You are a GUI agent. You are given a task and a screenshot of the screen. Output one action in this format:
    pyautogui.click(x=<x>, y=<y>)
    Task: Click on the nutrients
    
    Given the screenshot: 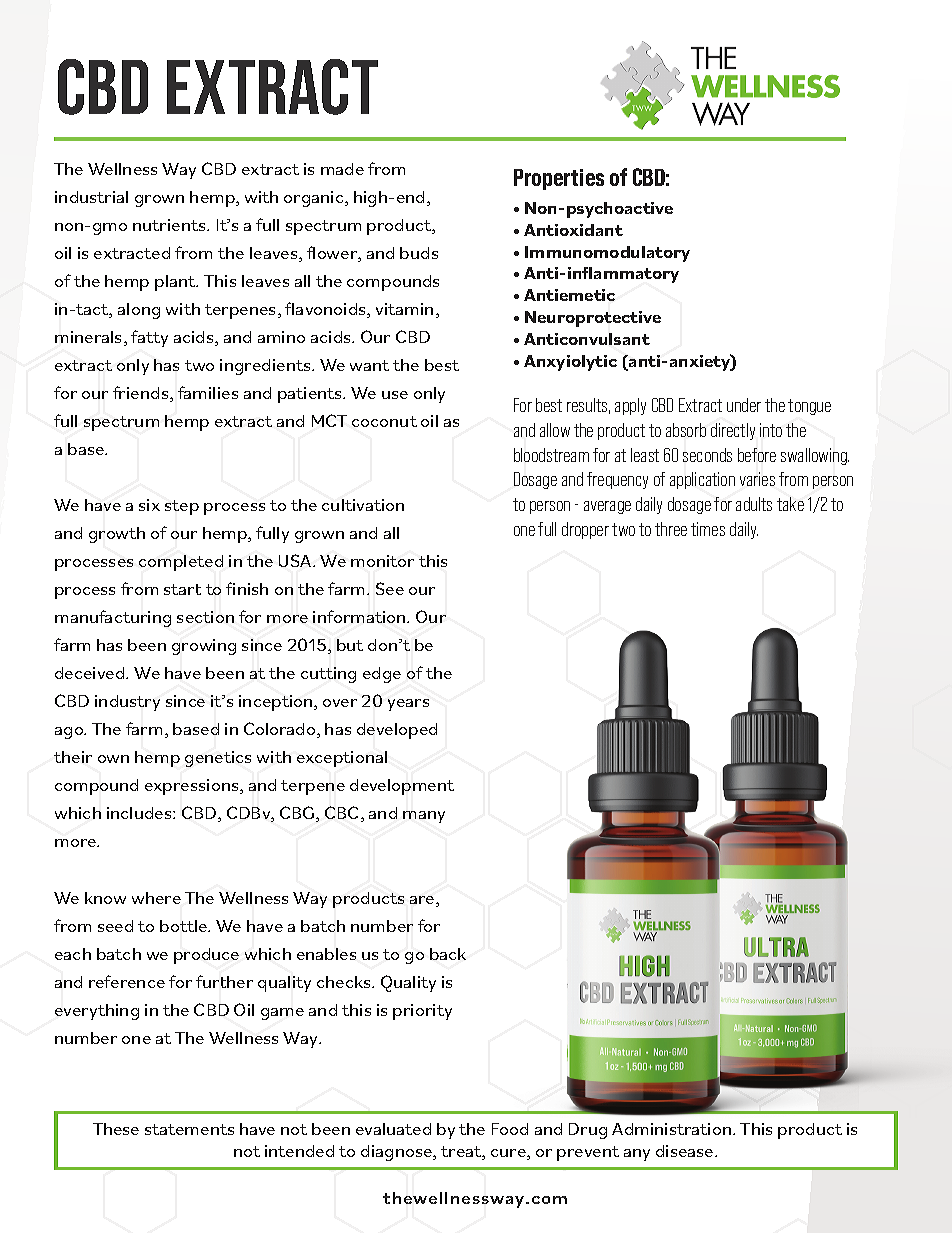 What is the action you would take?
    pyautogui.click(x=170, y=225)
